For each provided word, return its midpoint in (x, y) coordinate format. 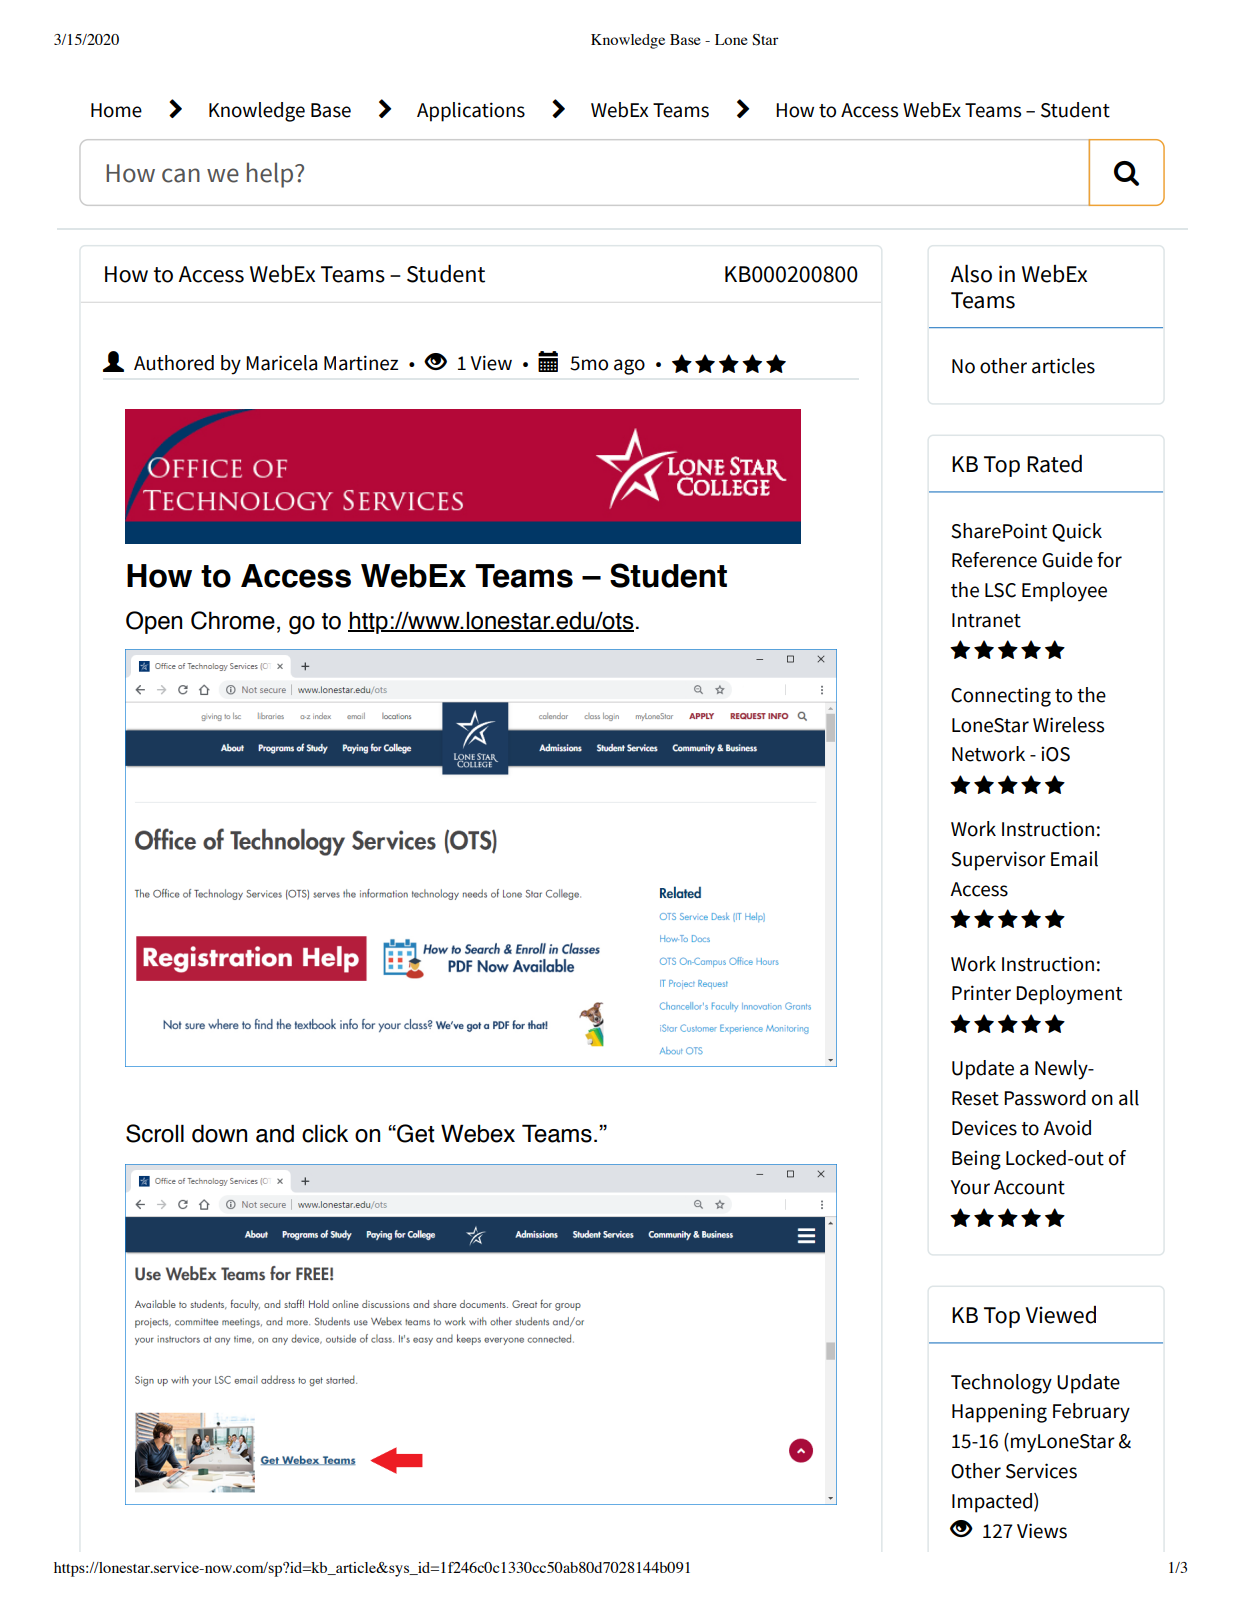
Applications (471, 112)
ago (629, 367)
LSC (1000, 590)
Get (415, 1133)
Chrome (233, 620)
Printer (981, 993)
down (219, 1133)
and (275, 1133)
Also (971, 273)
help (271, 175)
